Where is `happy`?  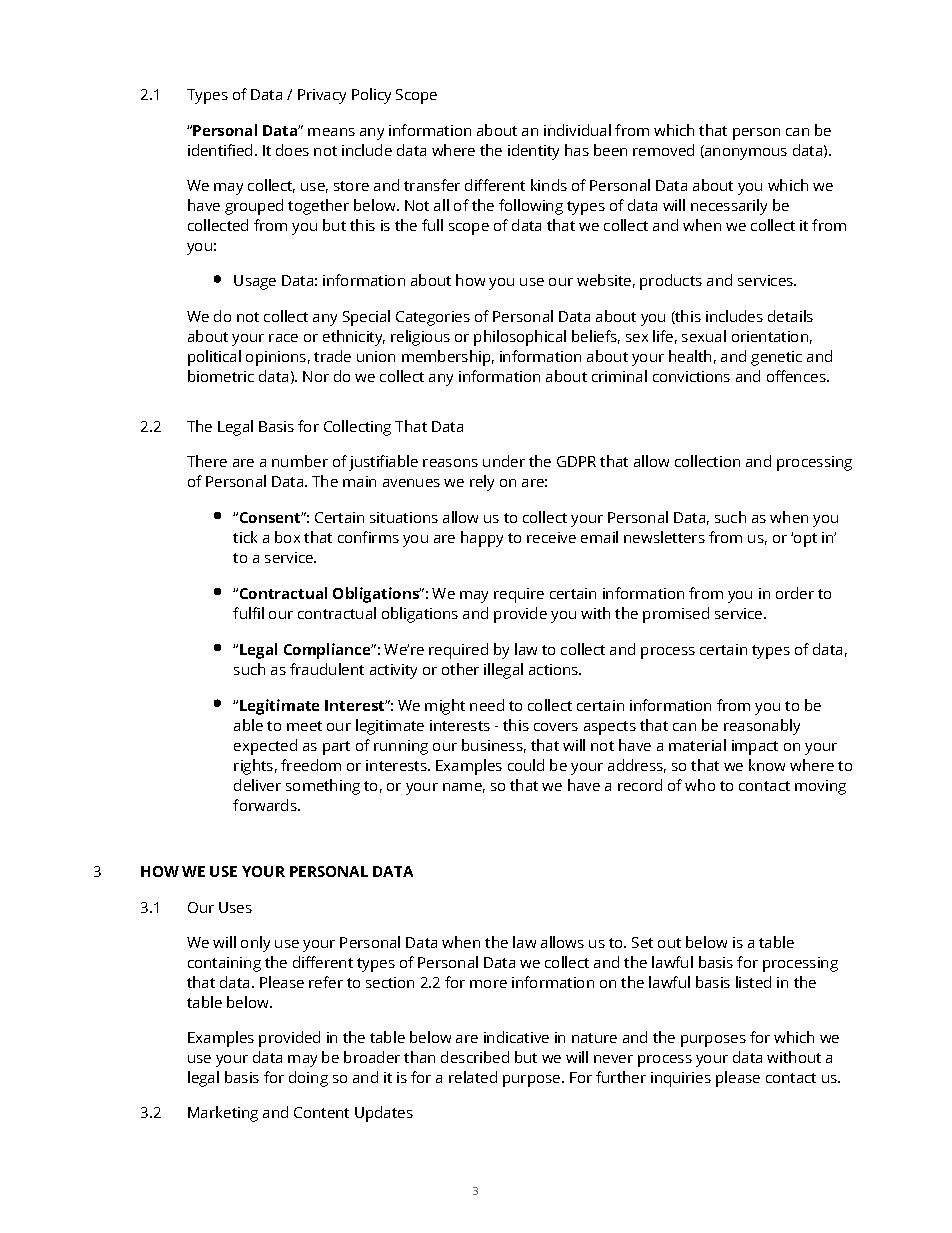
happy is located at coordinates (482, 539).
